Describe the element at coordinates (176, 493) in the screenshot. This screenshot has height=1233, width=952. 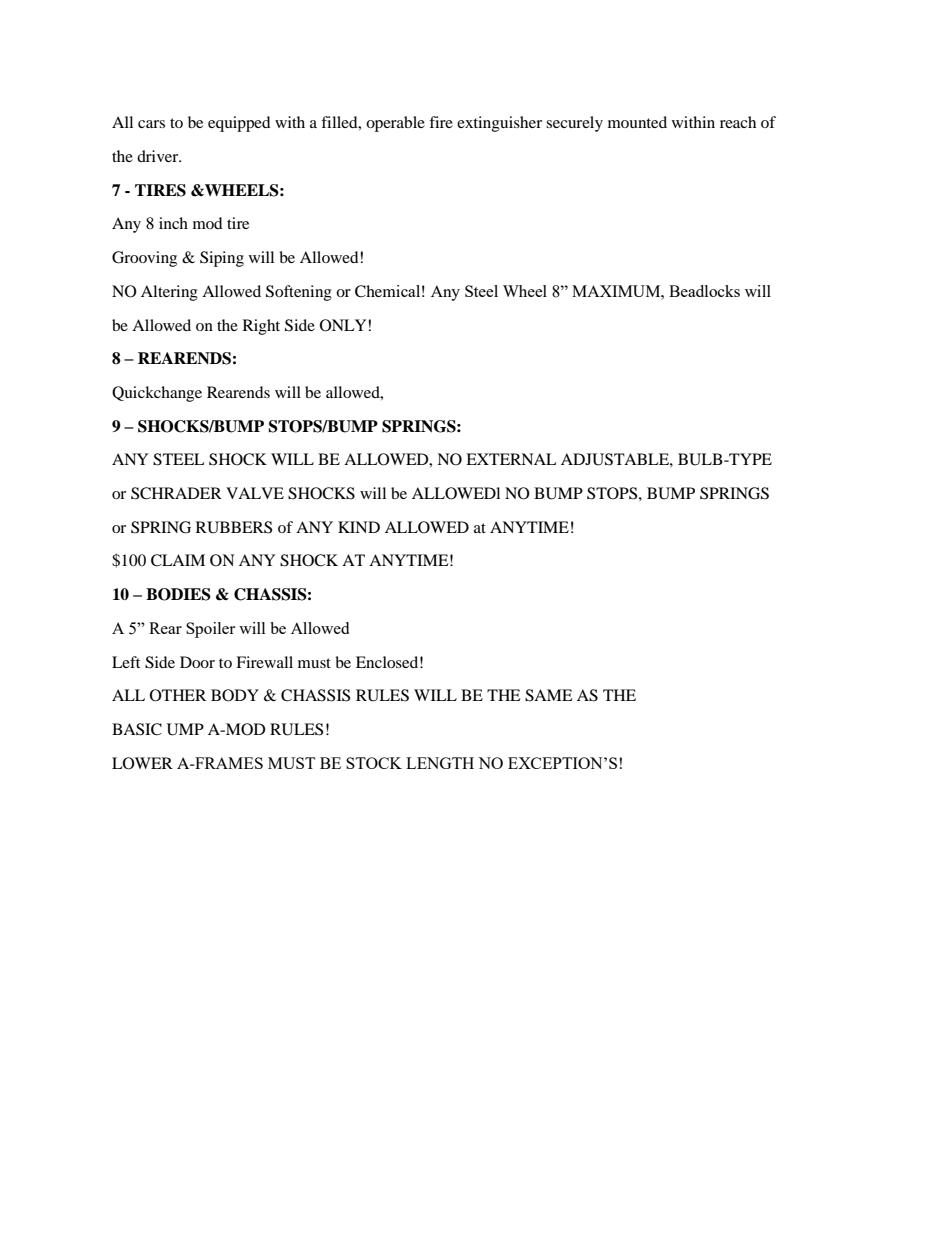
I see `SCHRADER` at that location.
